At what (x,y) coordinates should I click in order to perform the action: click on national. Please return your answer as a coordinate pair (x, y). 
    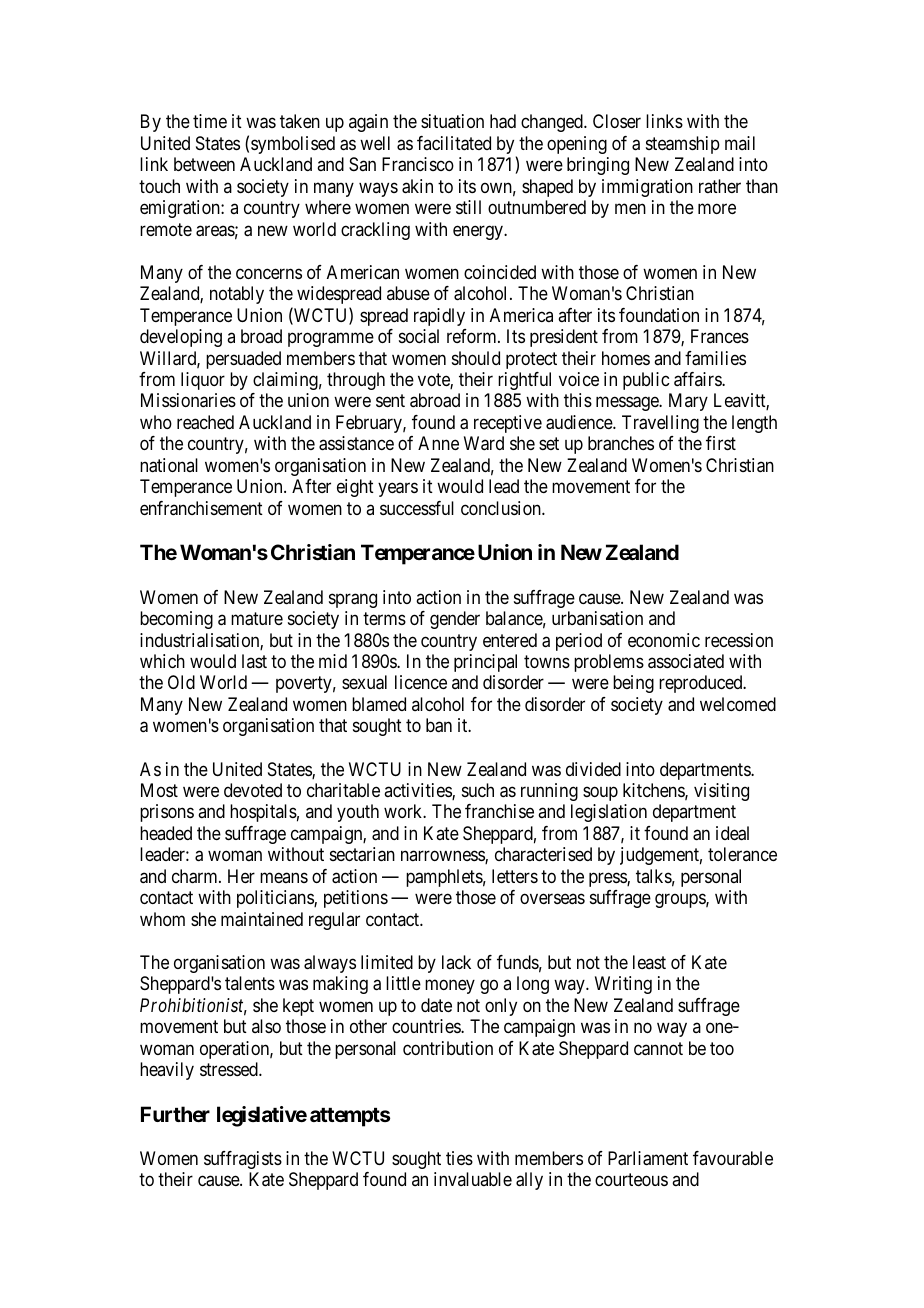
    Looking at the image, I should click on (169, 465).
